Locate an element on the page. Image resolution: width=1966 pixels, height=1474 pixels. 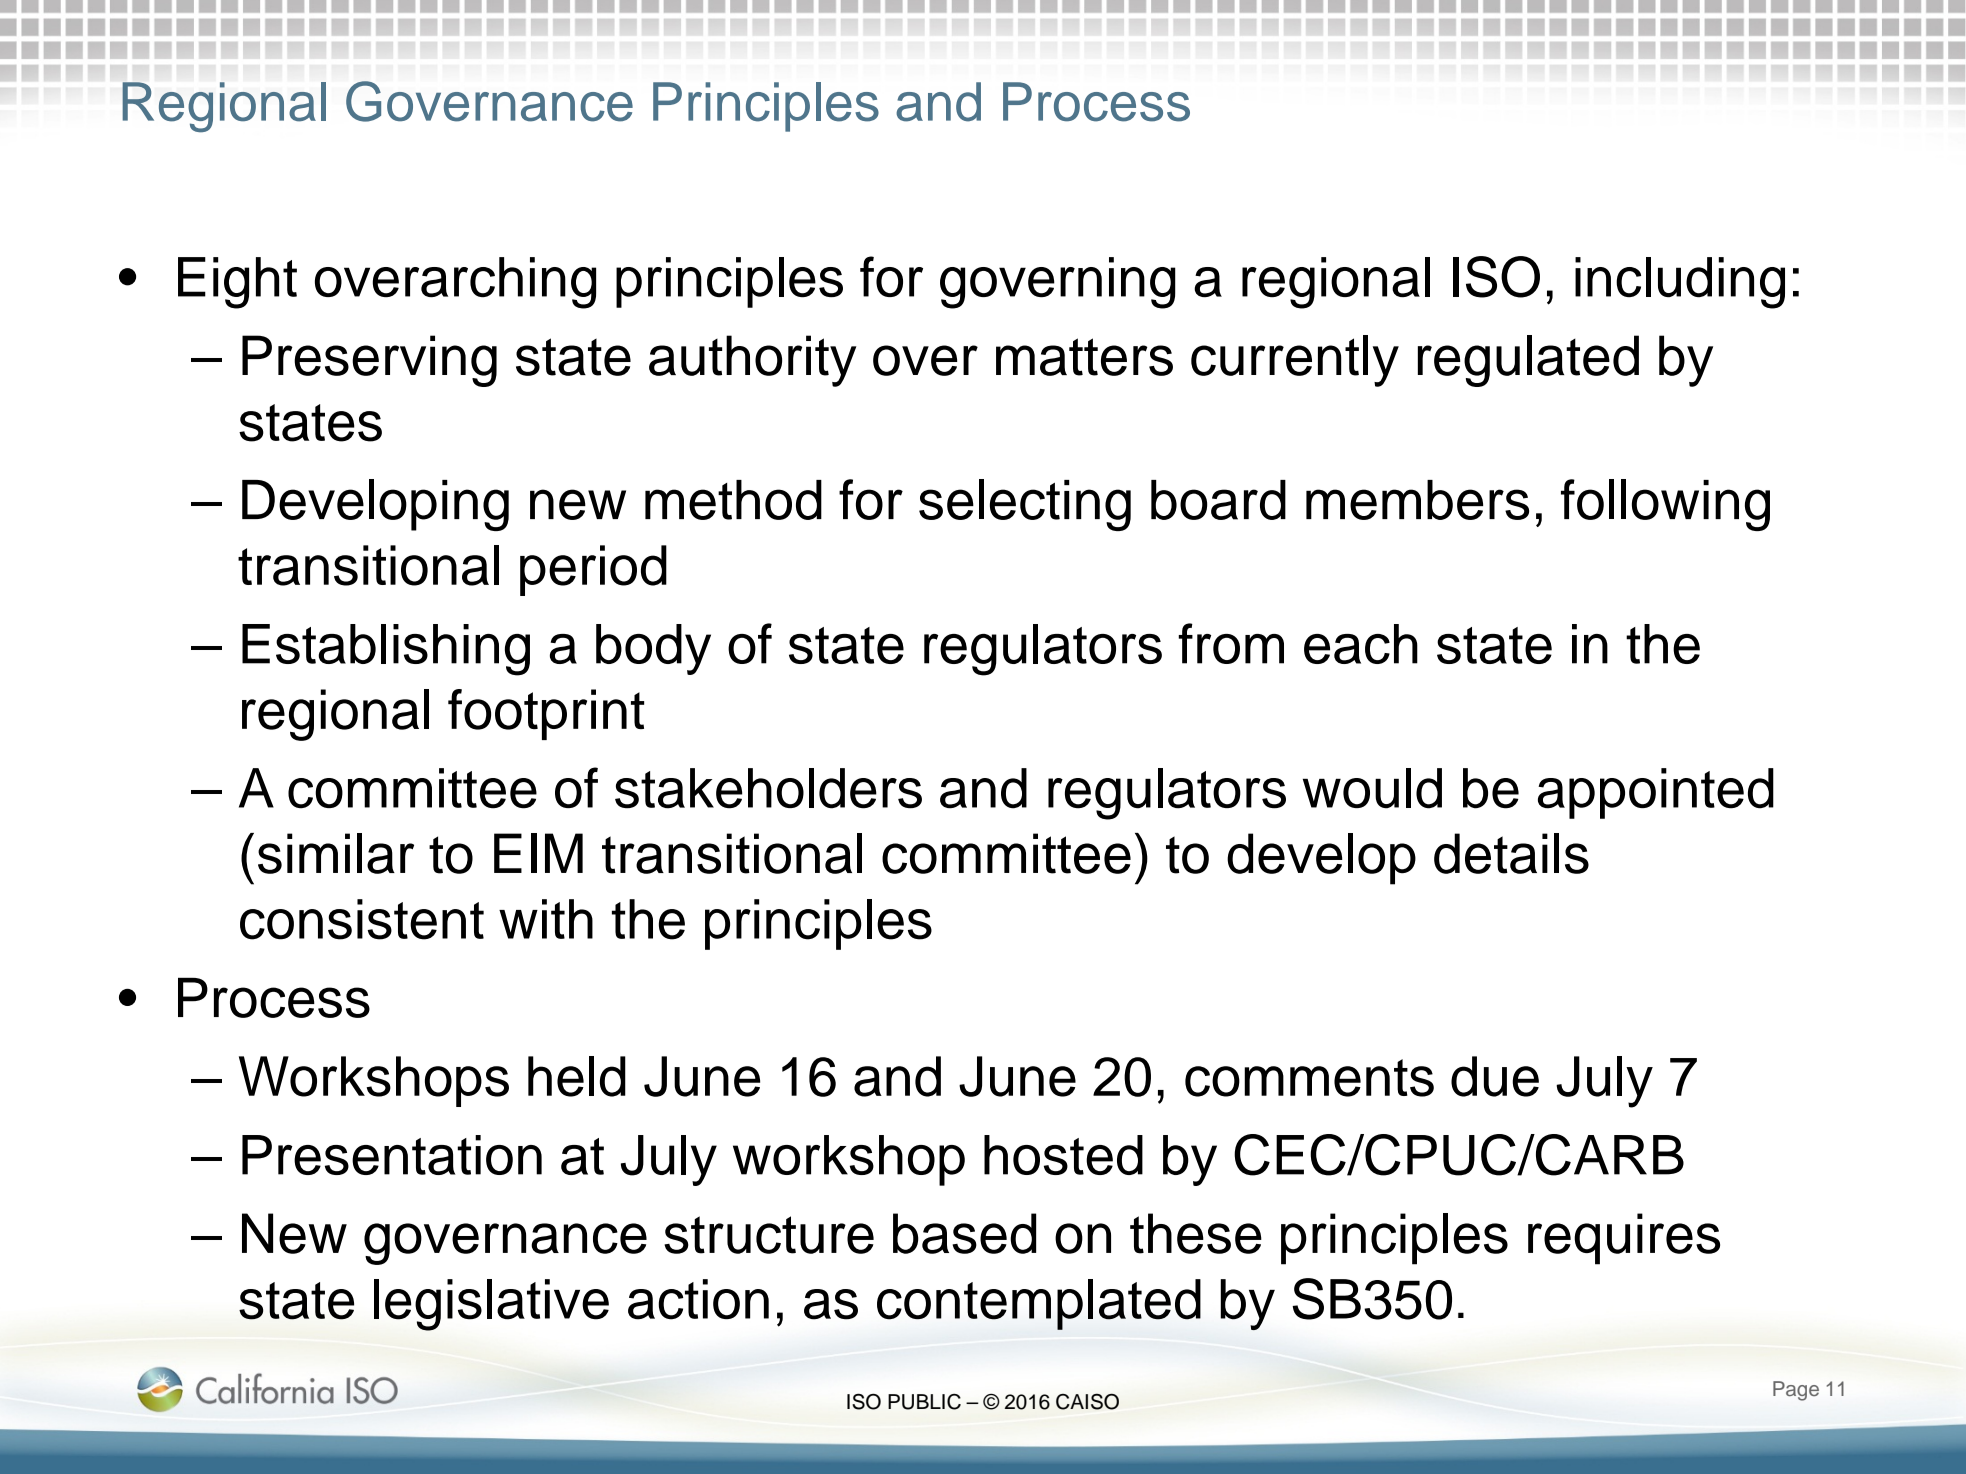
including is located at coordinates (1680, 283).
